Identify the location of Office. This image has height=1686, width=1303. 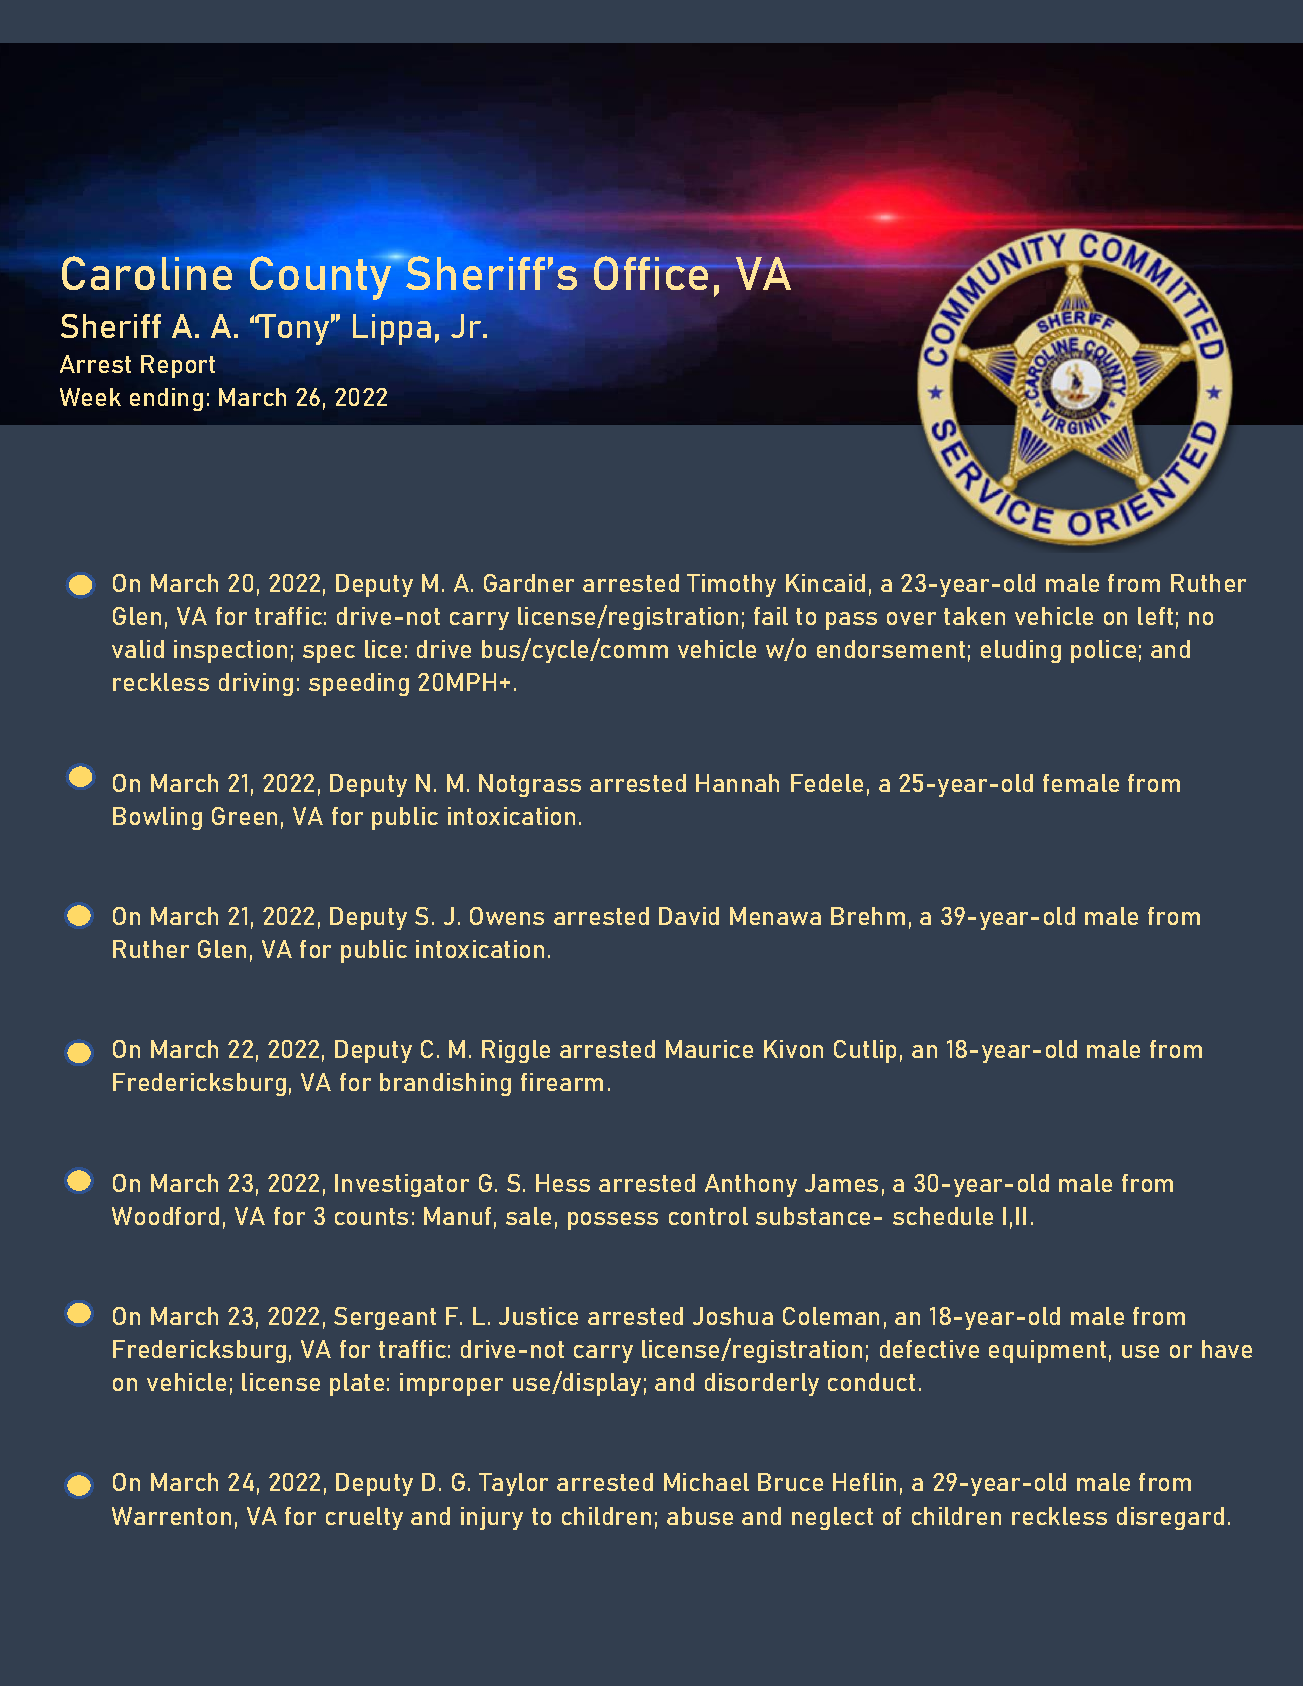
(652, 273).
